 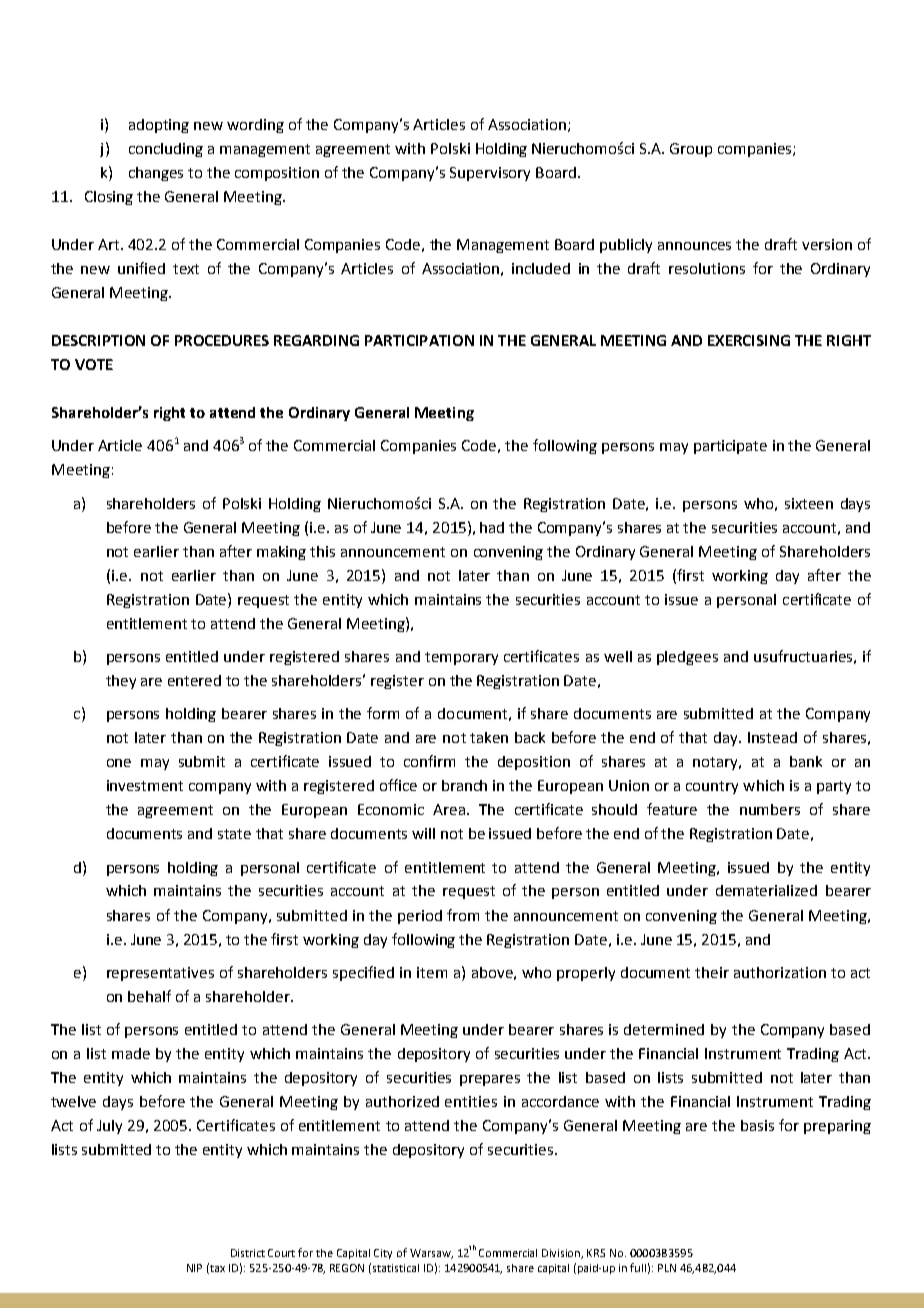 What do you see at coordinates (691, 150) in the screenshot?
I see `Group` at bounding box center [691, 150].
